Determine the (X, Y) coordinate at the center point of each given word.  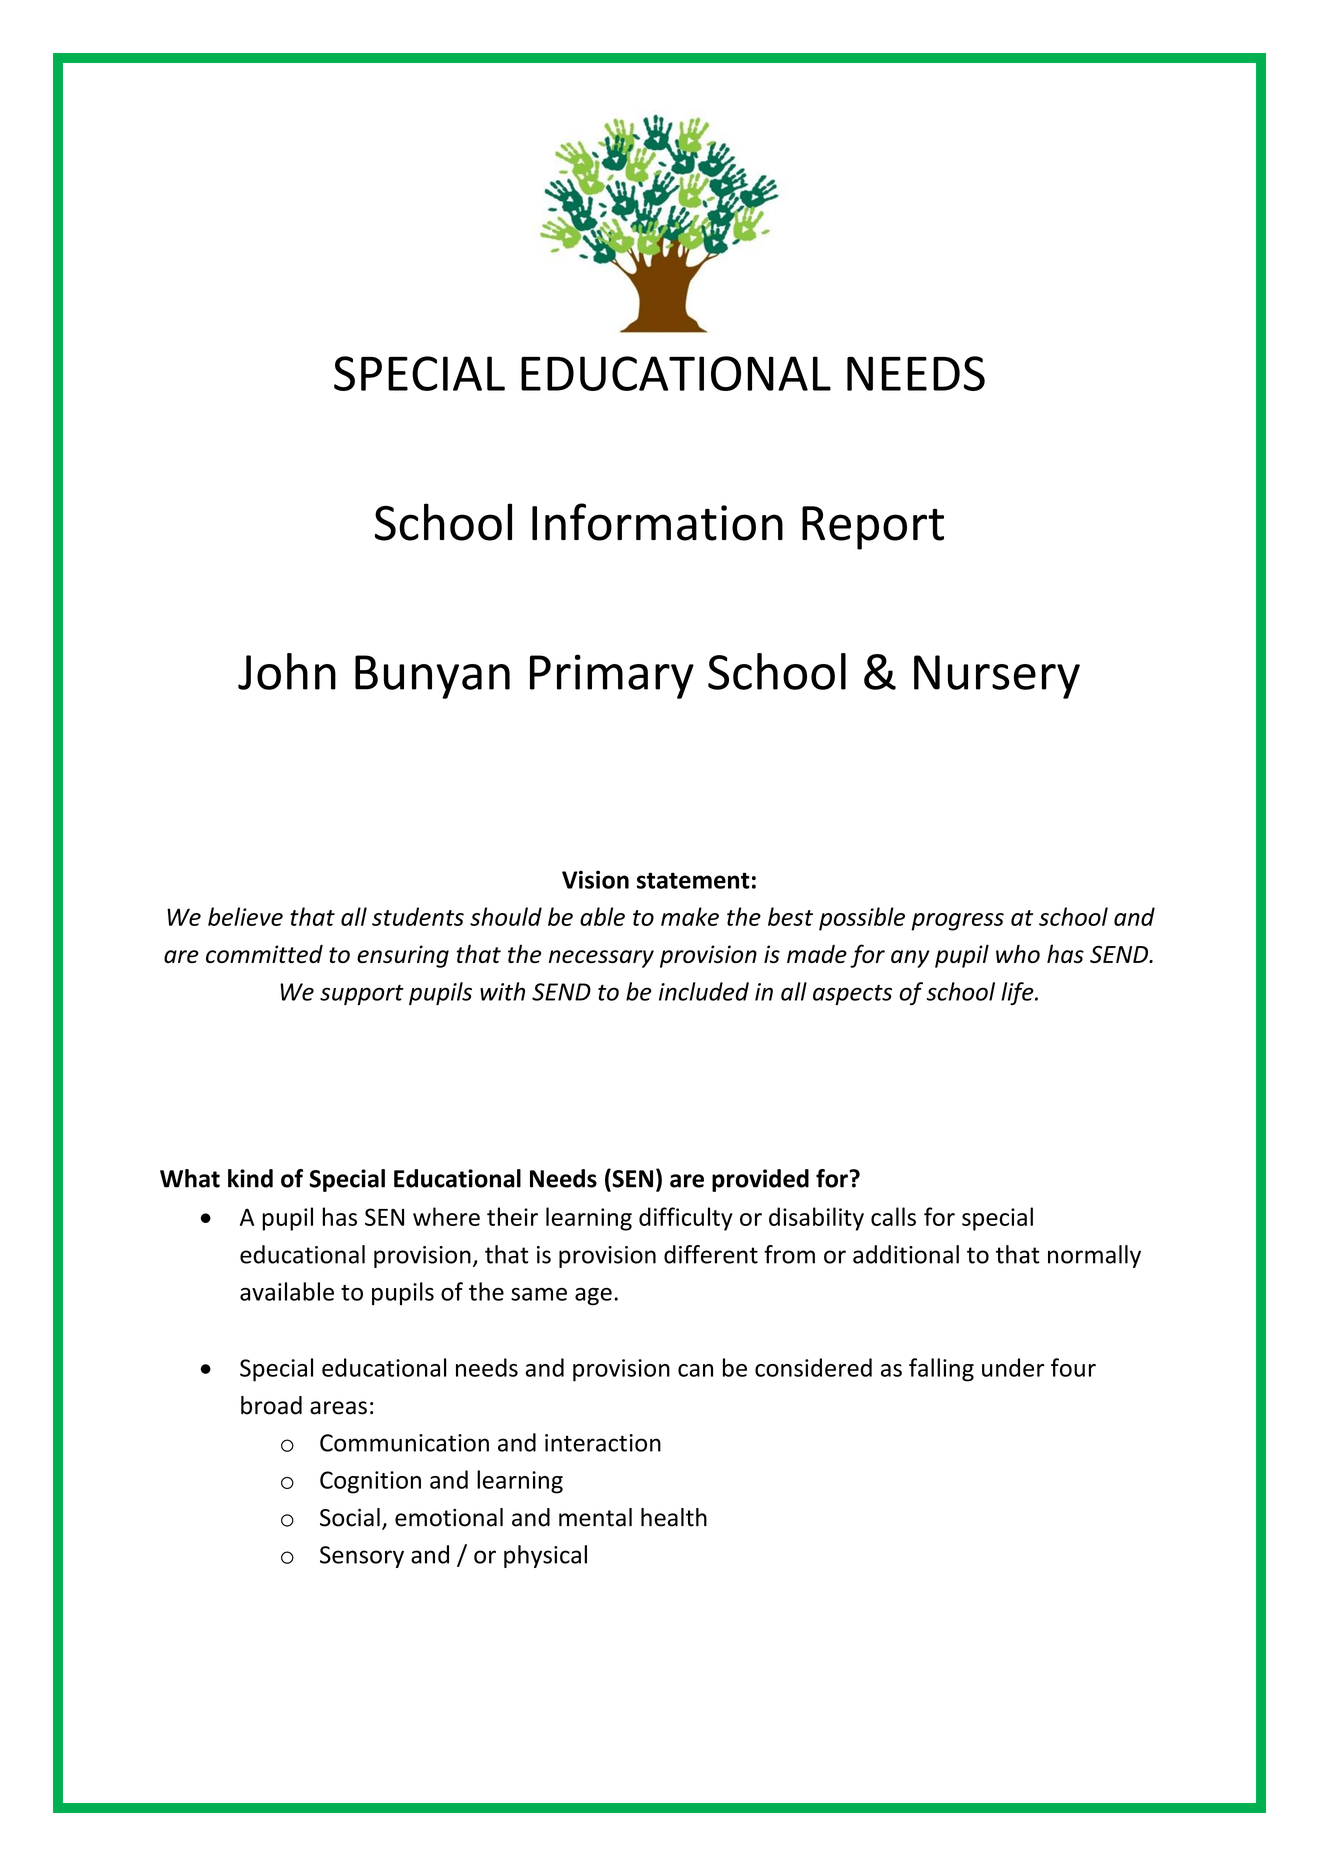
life (1018, 993)
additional (906, 1254)
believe (245, 916)
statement (693, 880)
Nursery (997, 677)
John (287, 671)
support (362, 995)
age (593, 1297)
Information (657, 522)
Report (873, 528)
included (704, 991)
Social (350, 1517)
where (446, 1216)
